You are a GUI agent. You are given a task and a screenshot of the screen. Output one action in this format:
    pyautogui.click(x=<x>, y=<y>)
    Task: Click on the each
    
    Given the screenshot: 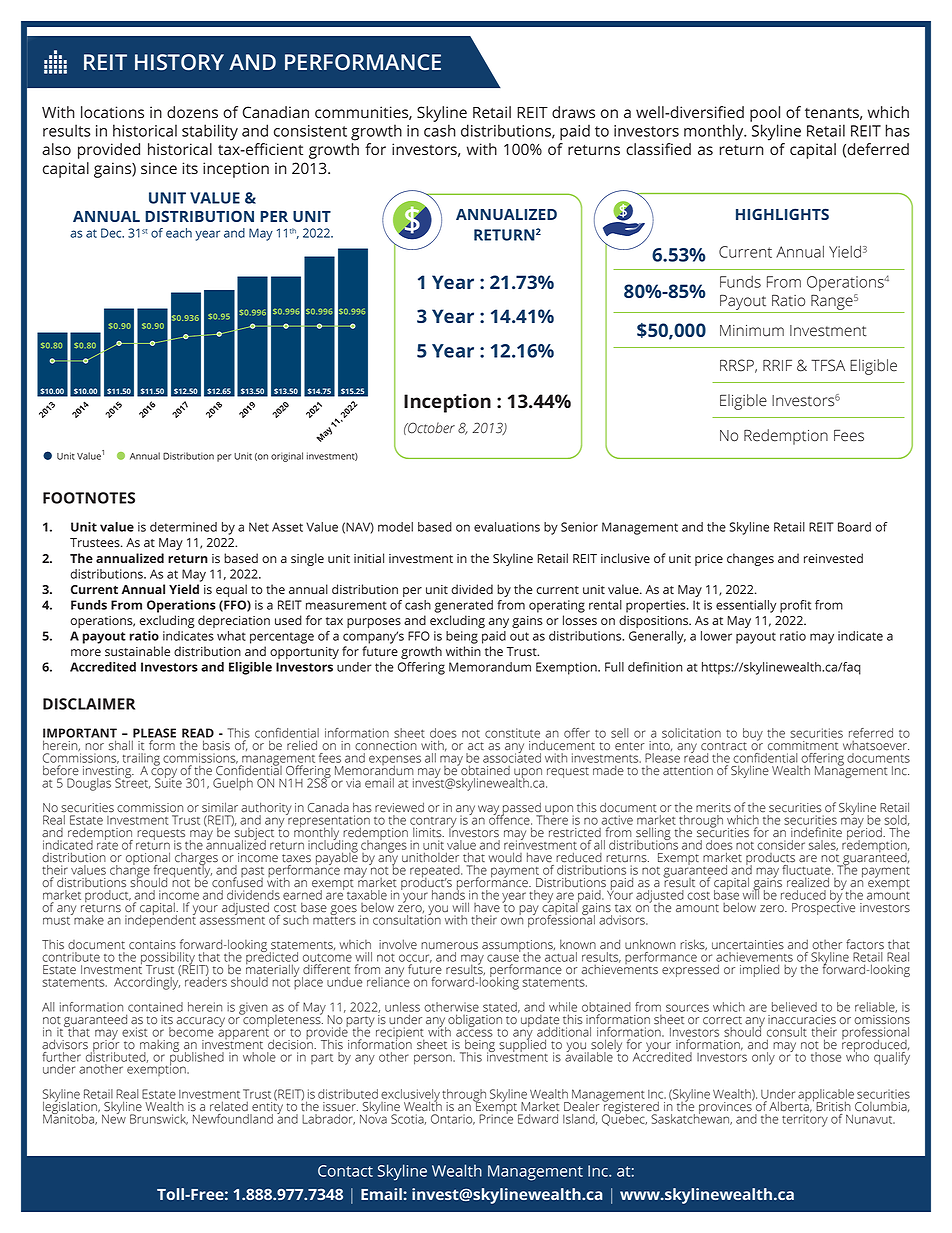 What is the action you would take?
    pyautogui.click(x=179, y=233)
